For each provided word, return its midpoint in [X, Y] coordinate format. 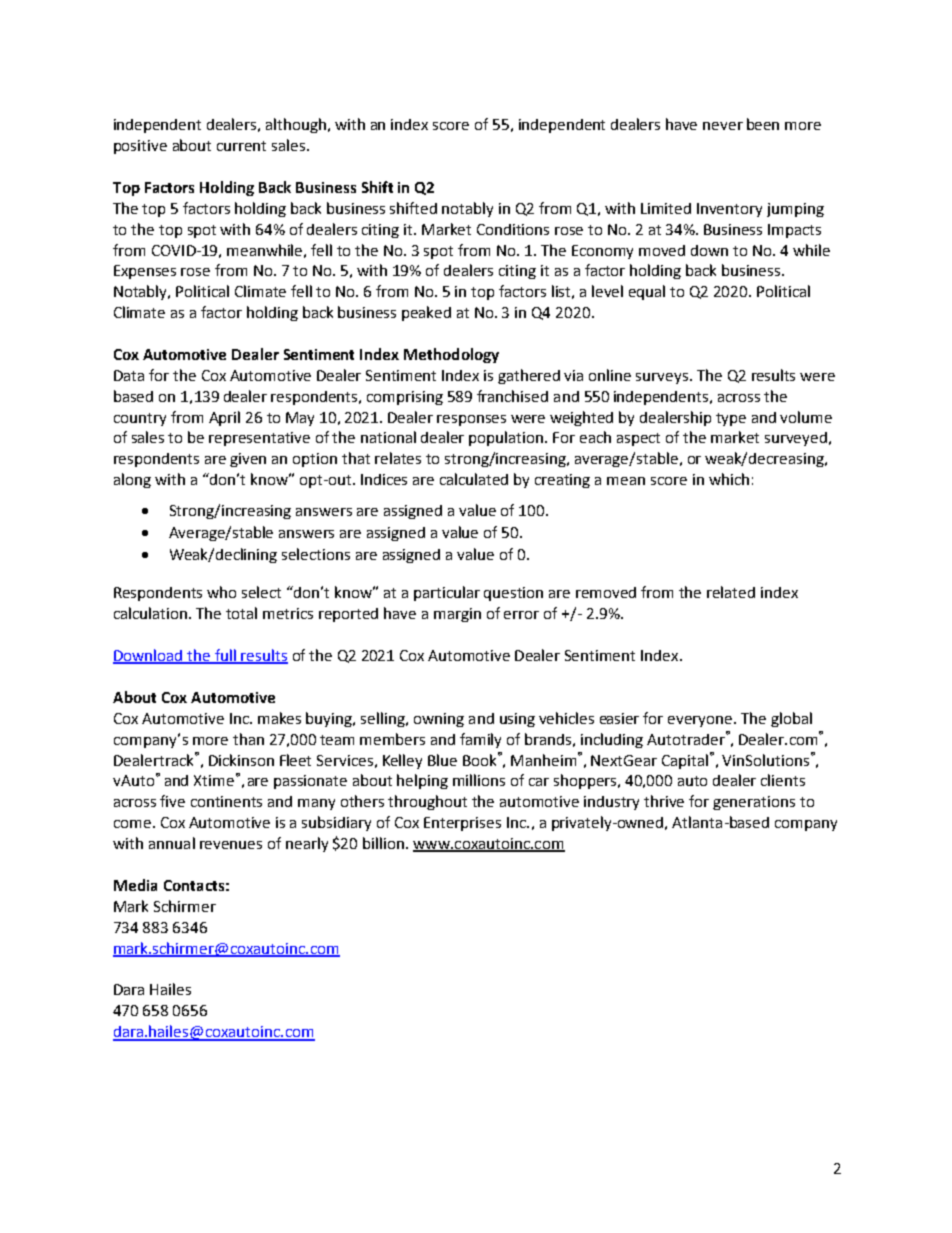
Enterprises [462, 824]
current [241, 146]
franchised [512, 396]
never [723, 126]
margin [457, 615]
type [731, 419]
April [224, 418]
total [241, 613]
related [731, 592]
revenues [231, 845]
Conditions [513, 229]
